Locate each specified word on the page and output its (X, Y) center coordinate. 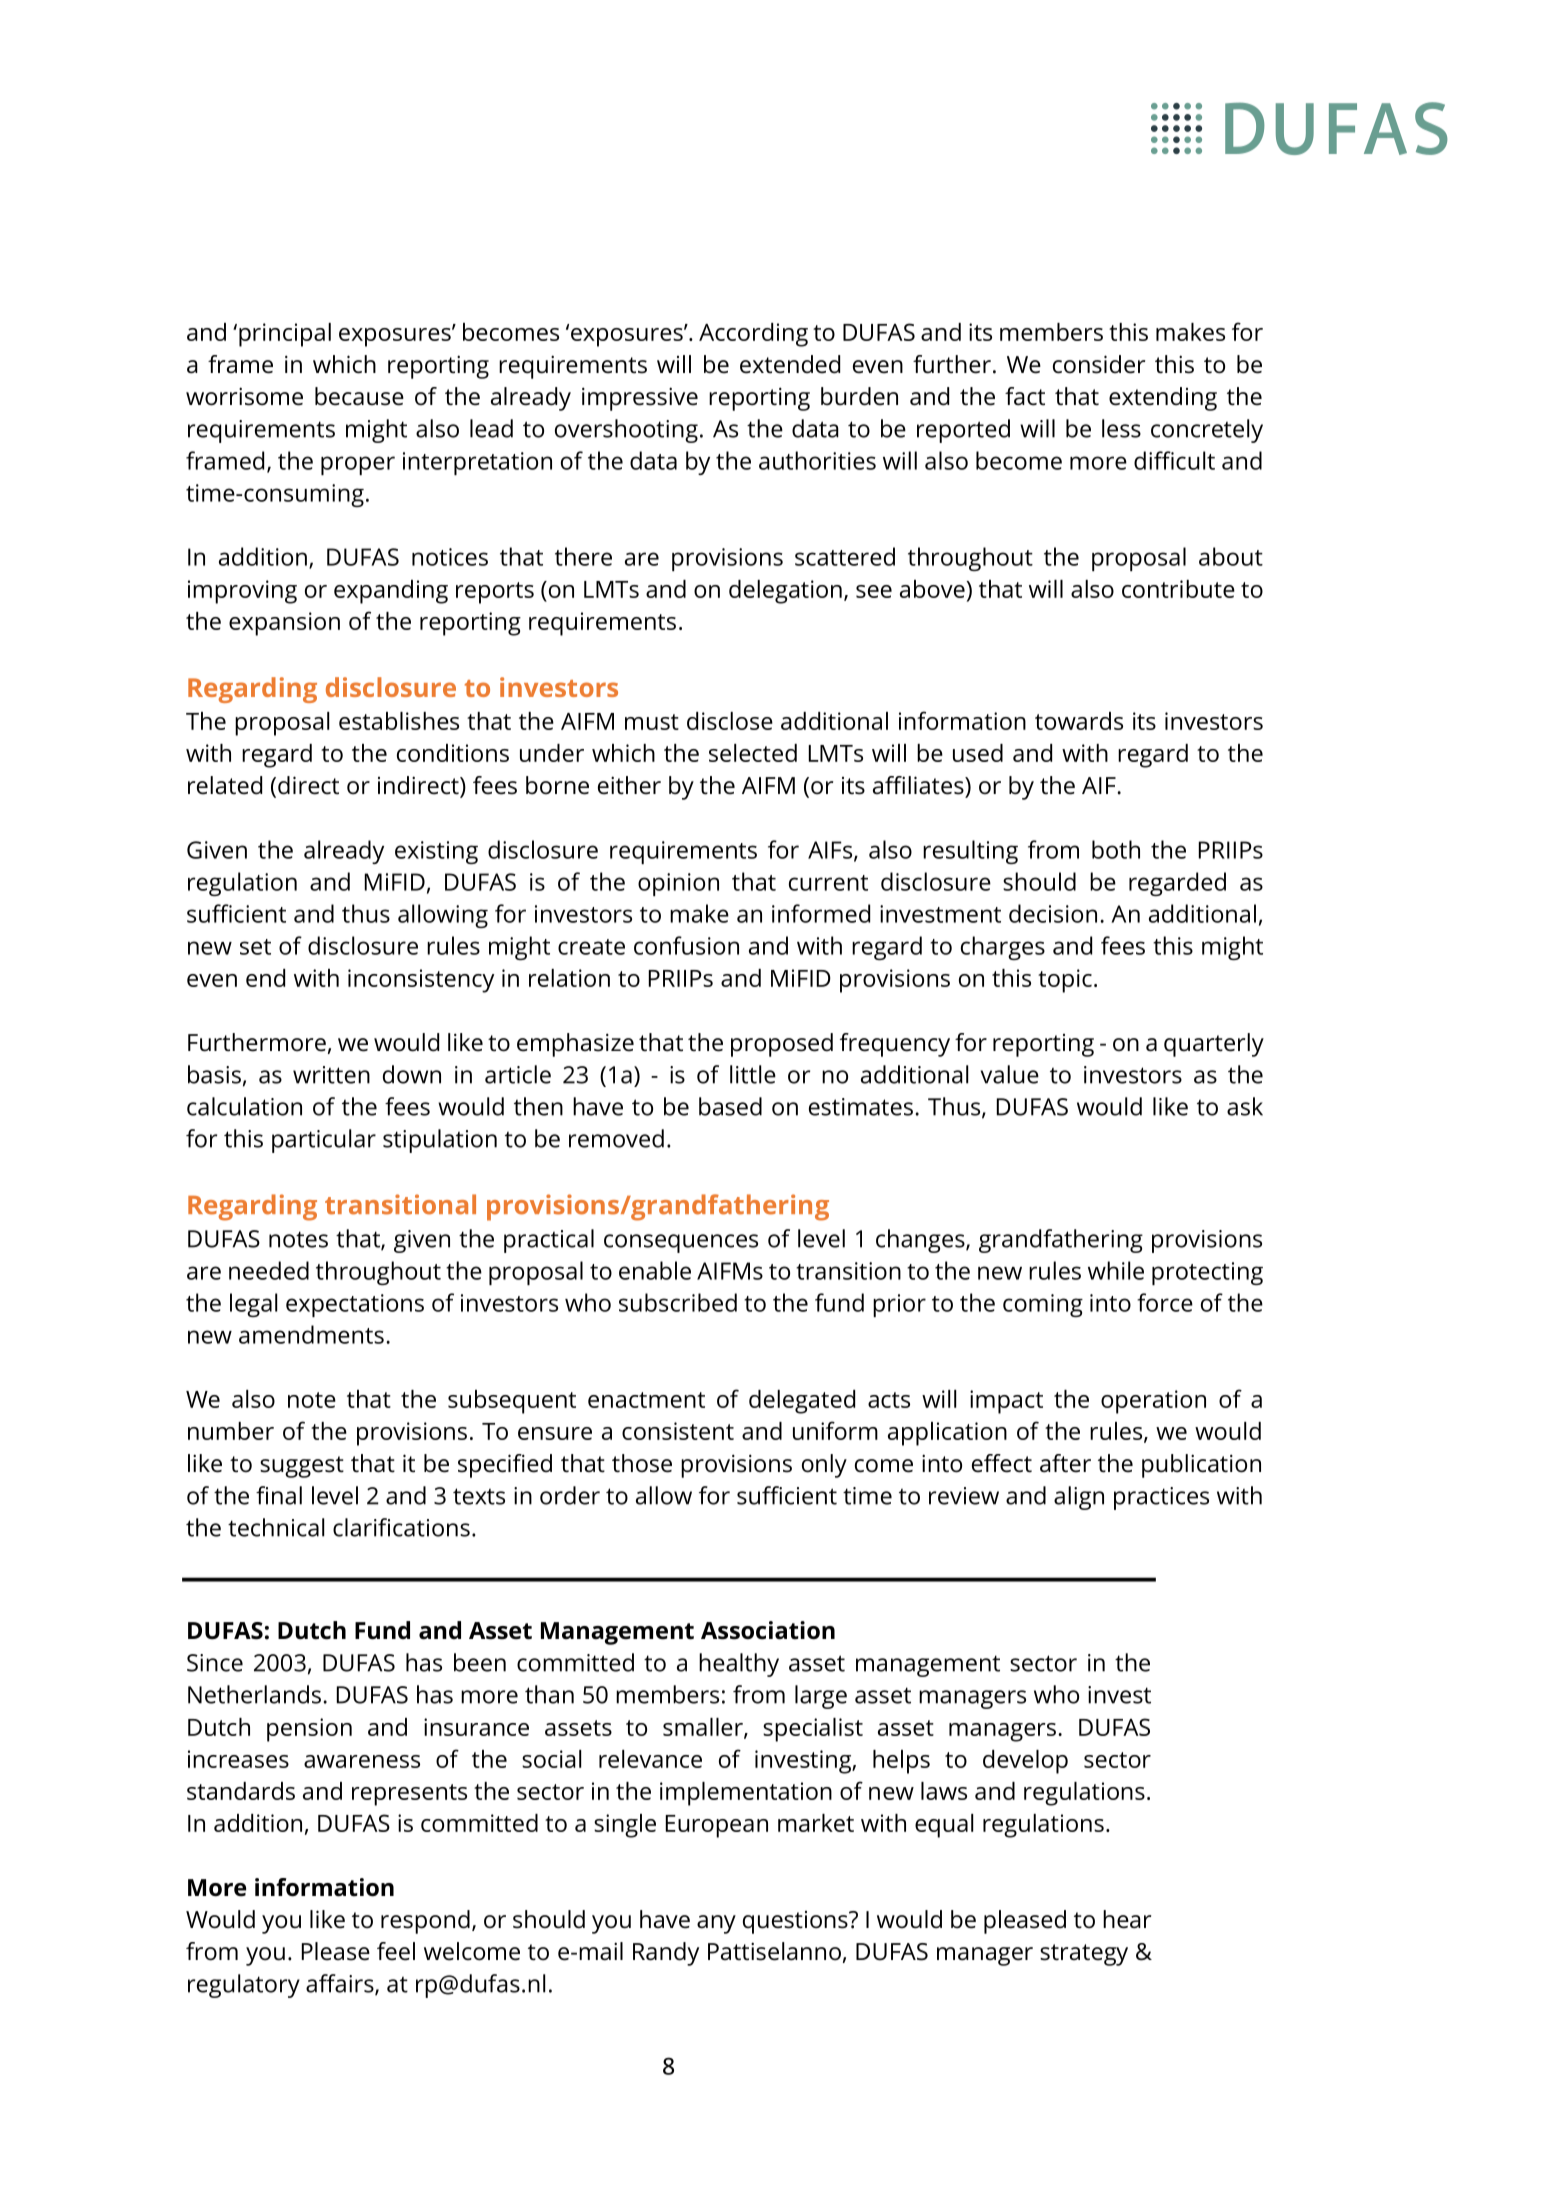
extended (790, 364)
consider (1099, 364)
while (1116, 1270)
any (716, 1924)
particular (324, 1141)
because (359, 396)
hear (1127, 1919)
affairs (341, 1984)
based (730, 1106)
